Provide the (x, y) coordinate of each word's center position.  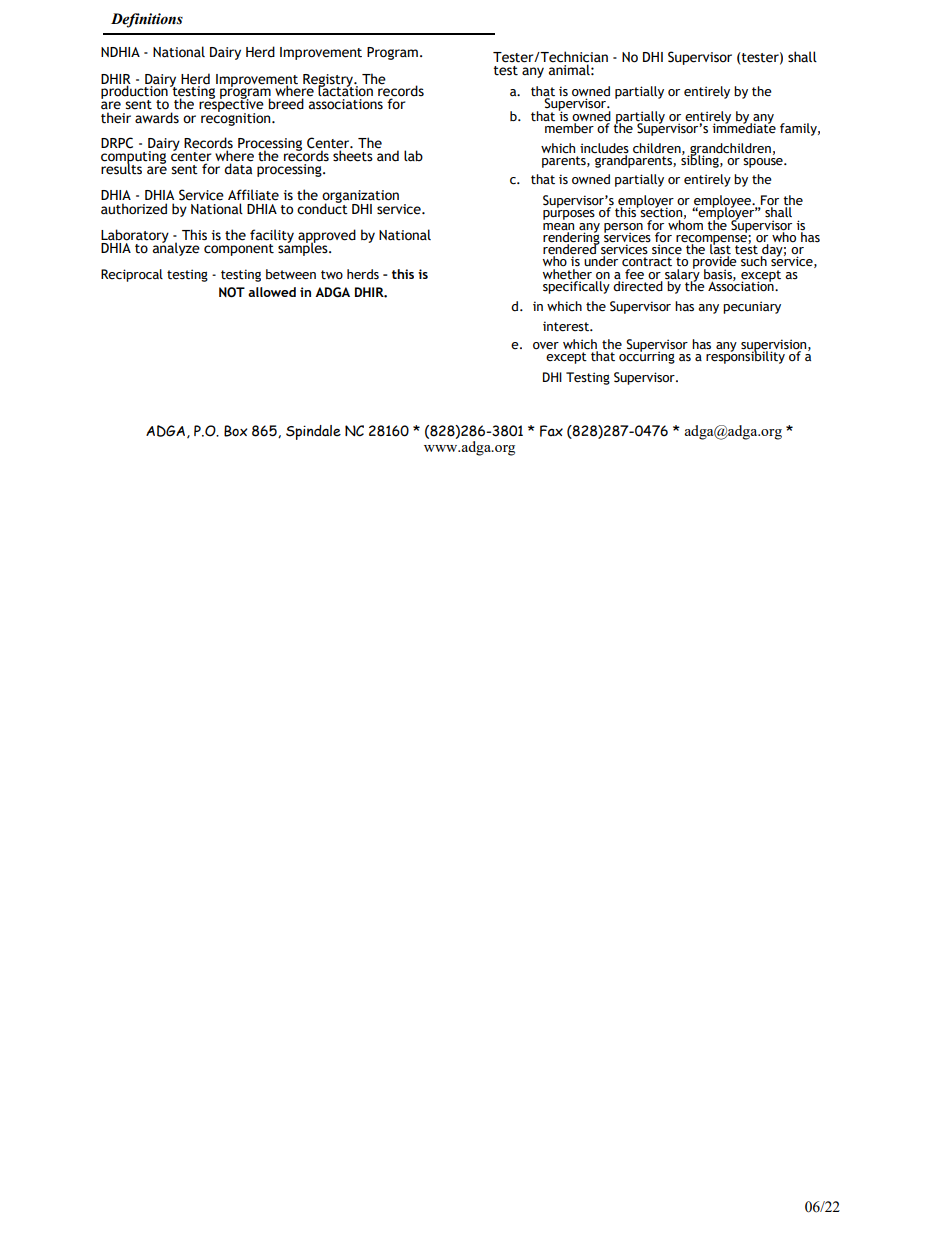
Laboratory (135, 237)
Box (235, 431)
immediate (744, 127)
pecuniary (752, 307)
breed (286, 104)
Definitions (147, 20)
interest (567, 326)
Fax (551, 431)
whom (685, 223)
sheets (353, 156)
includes (604, 148)
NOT (232, 292)
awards (157, 118)
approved (327, 237)
